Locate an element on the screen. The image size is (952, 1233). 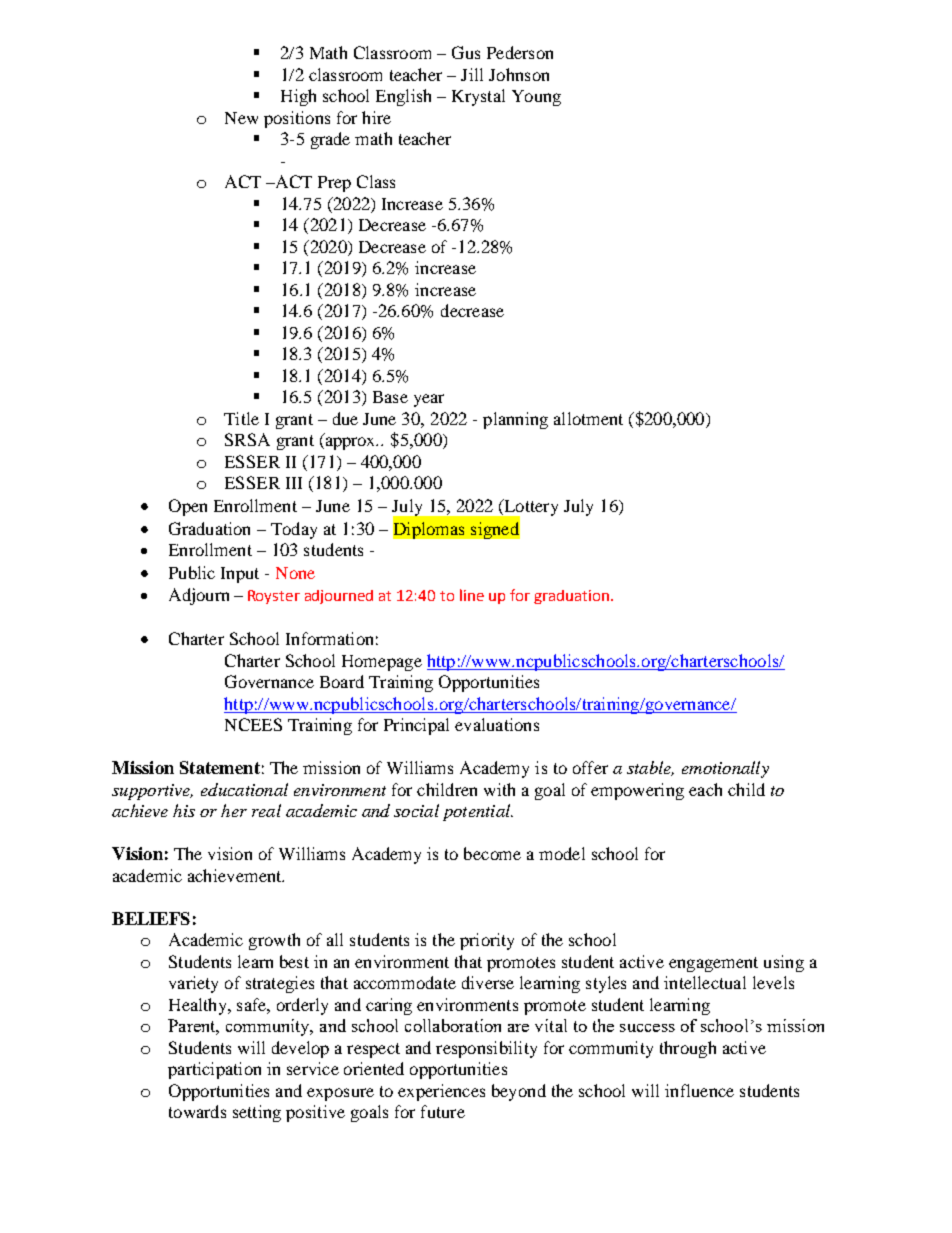
emotionally is located at coordinates (725, 769).
